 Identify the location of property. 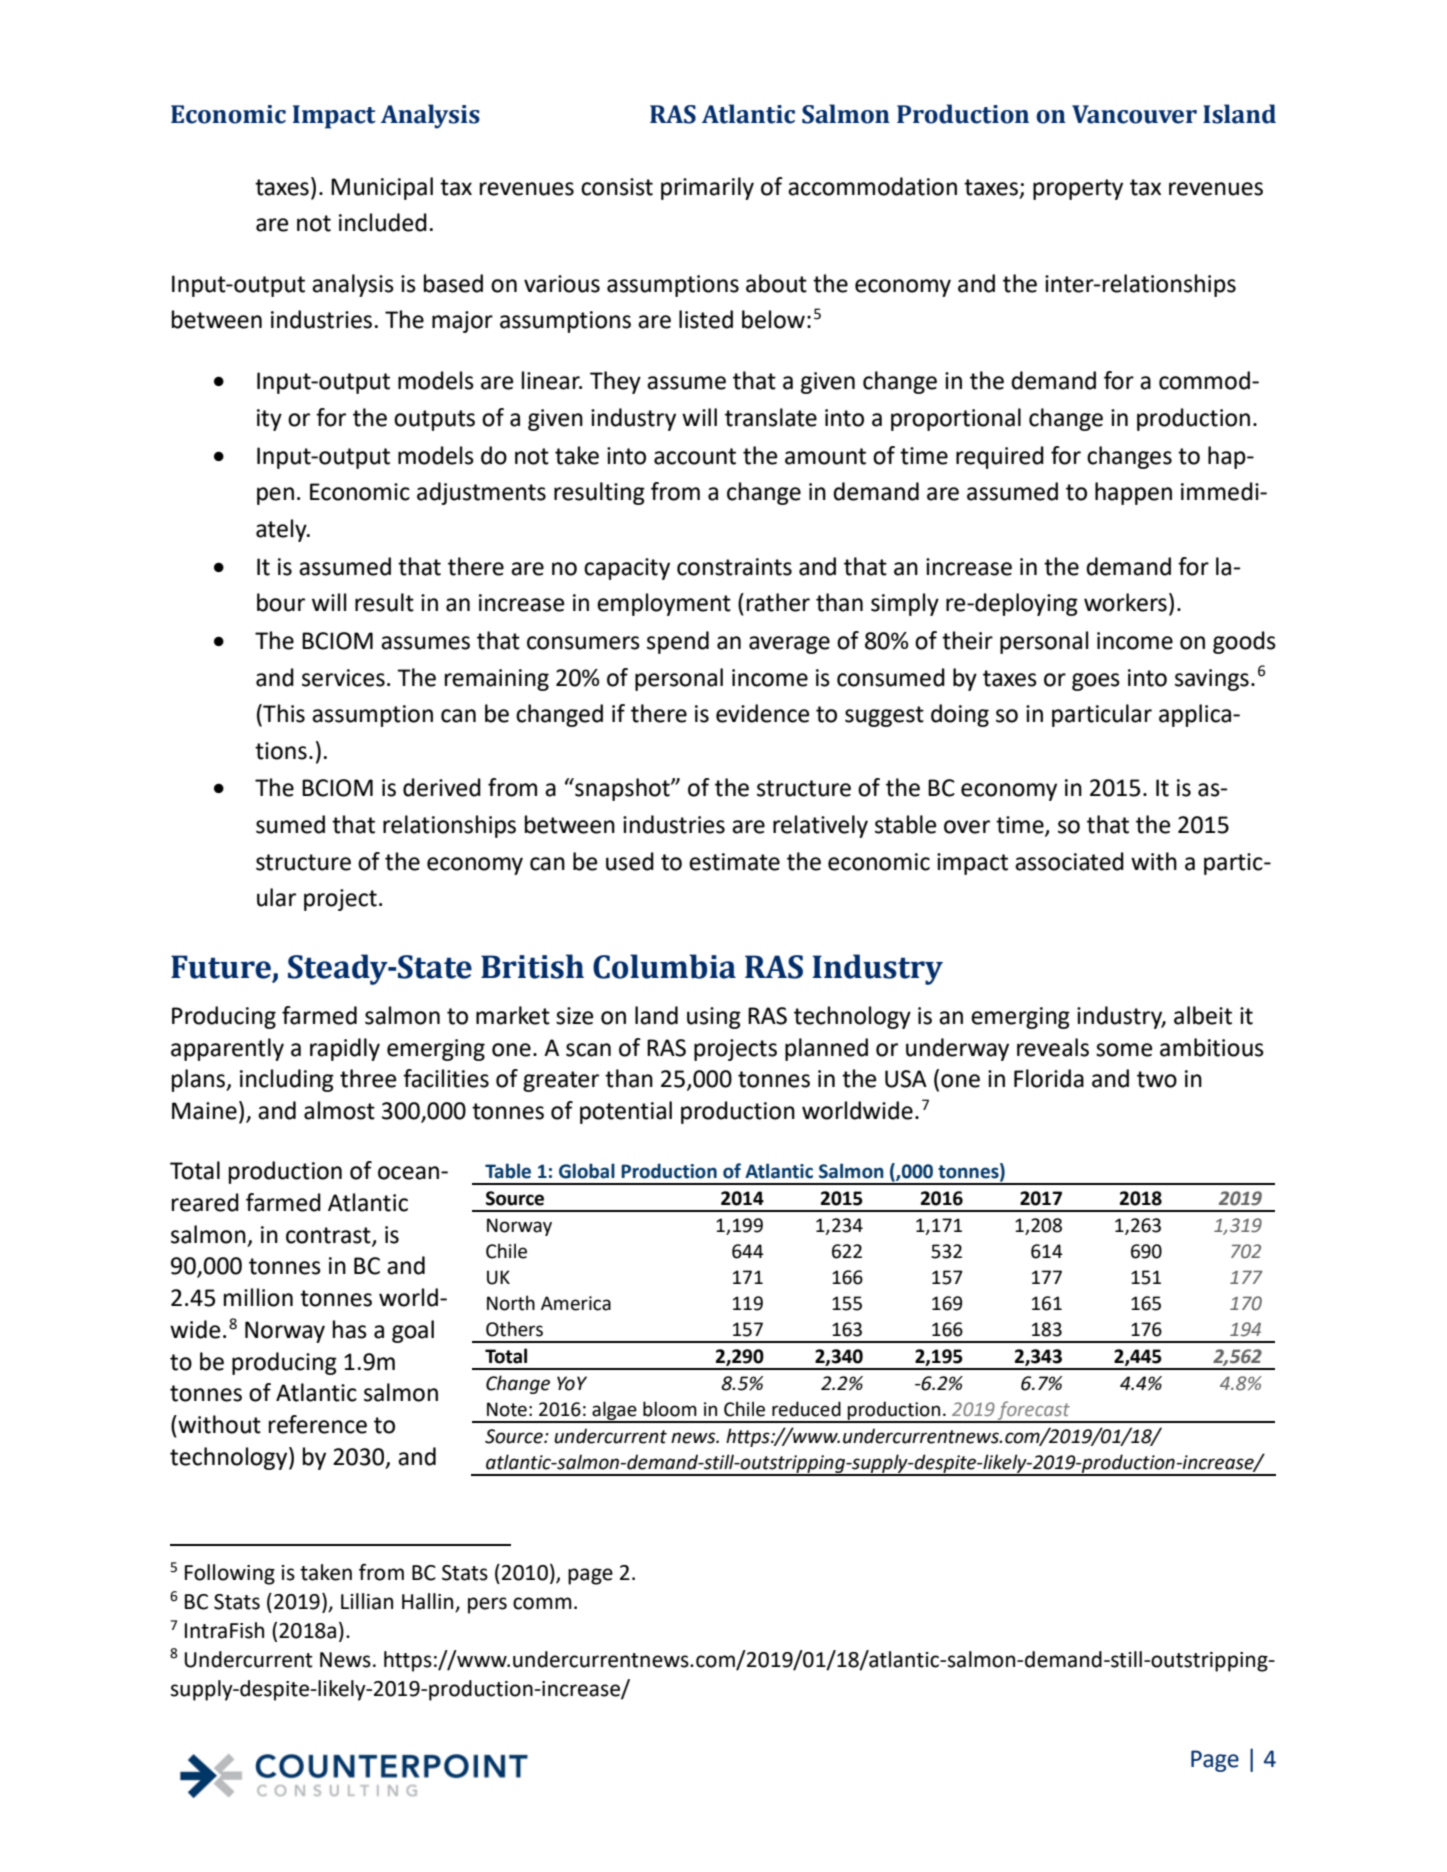
(1078, 189).
